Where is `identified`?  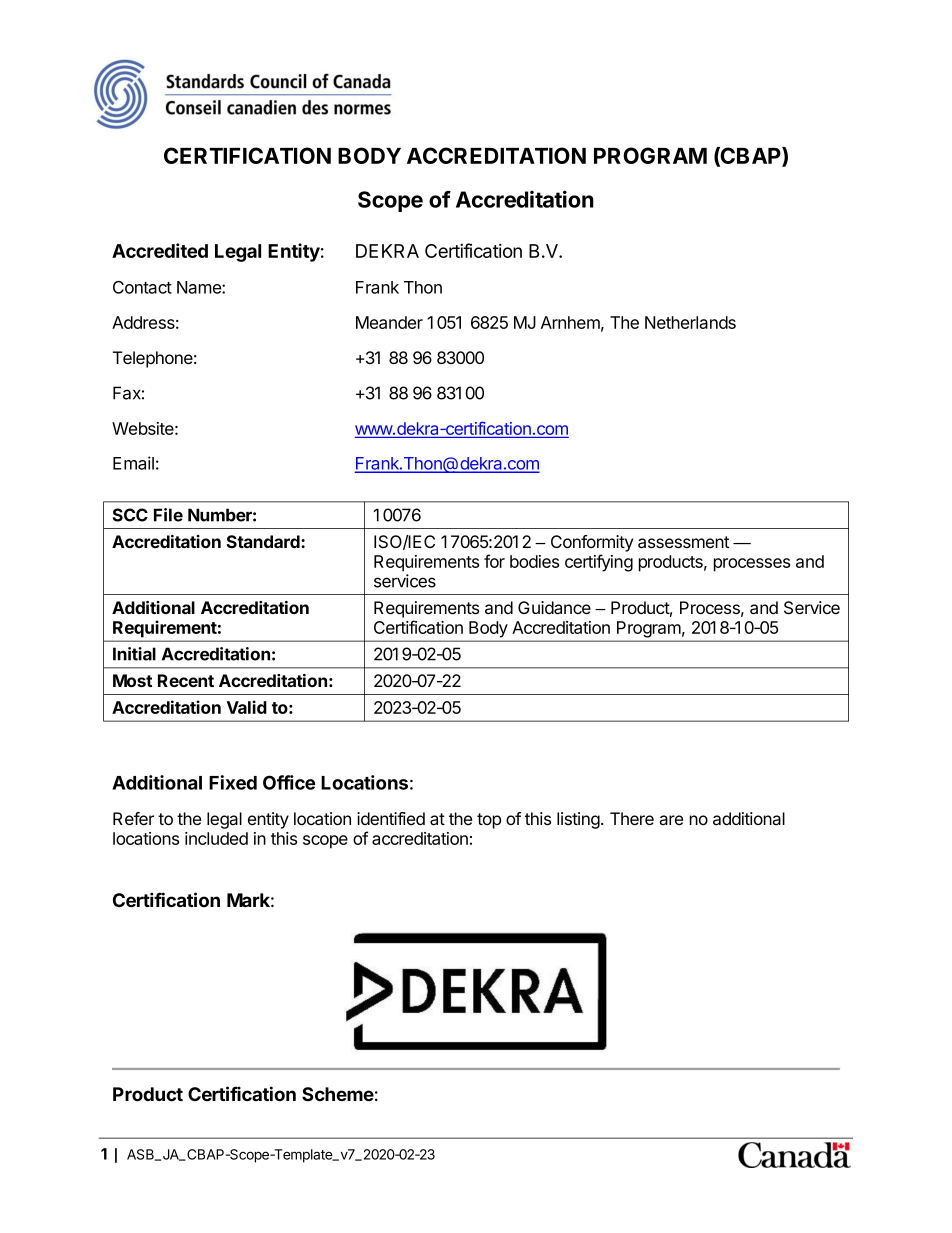
identified is located at coordinates (391, 818).
